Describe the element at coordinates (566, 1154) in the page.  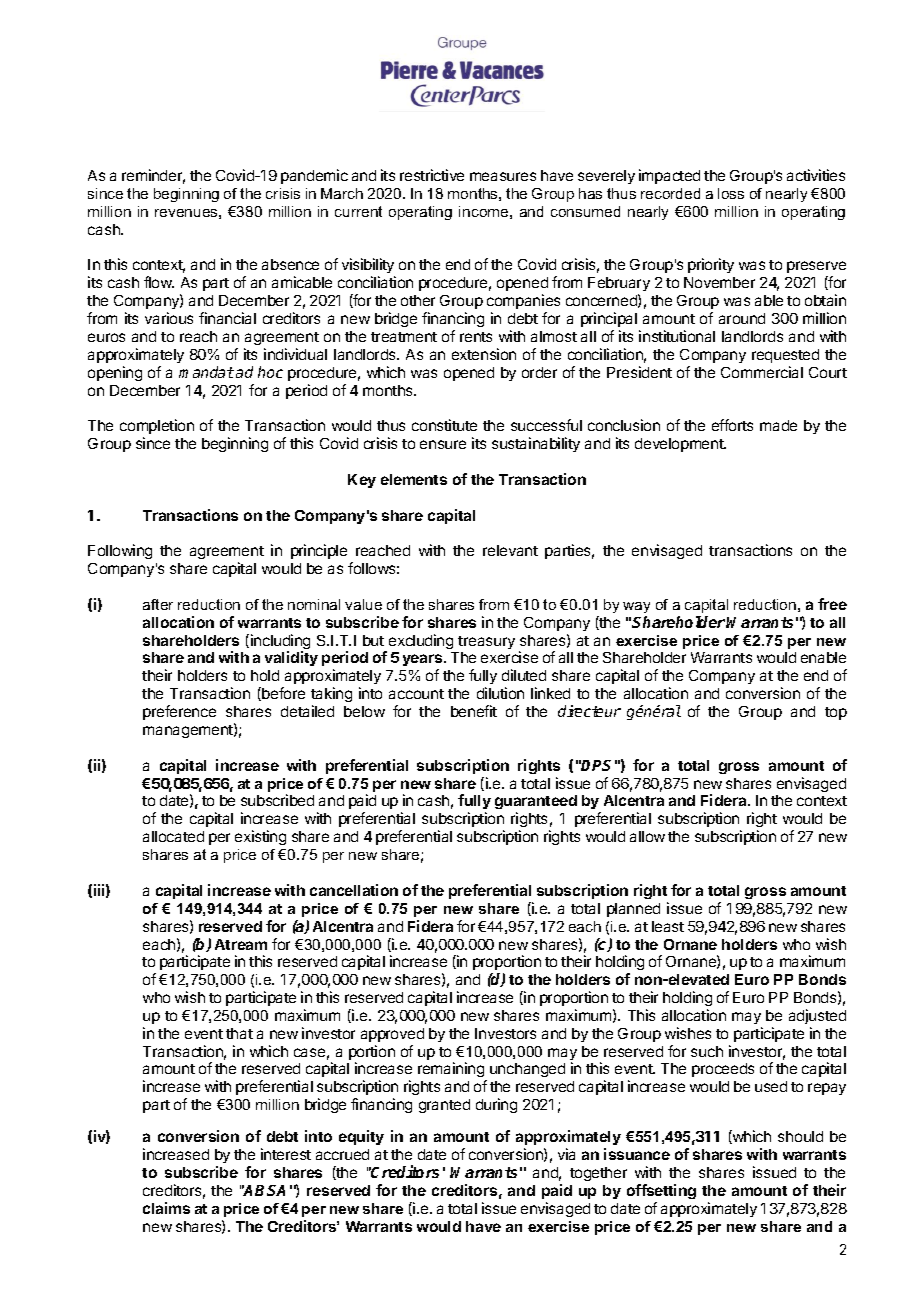
I see `via` at that location.
